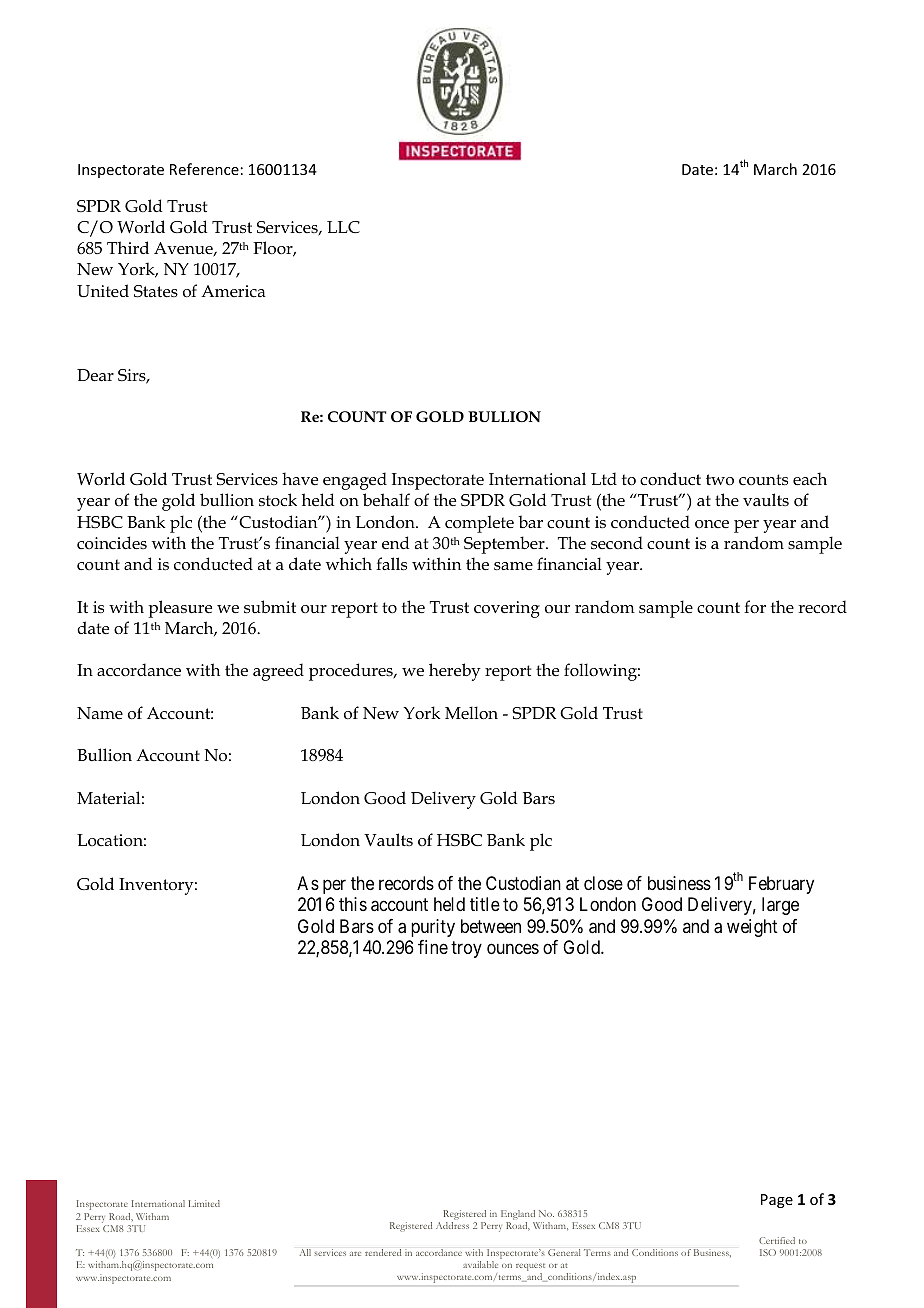  What do you see at coordinates (452, 1225) in the screenshot?
I see `Address` at bounding box center [452, 1225].
